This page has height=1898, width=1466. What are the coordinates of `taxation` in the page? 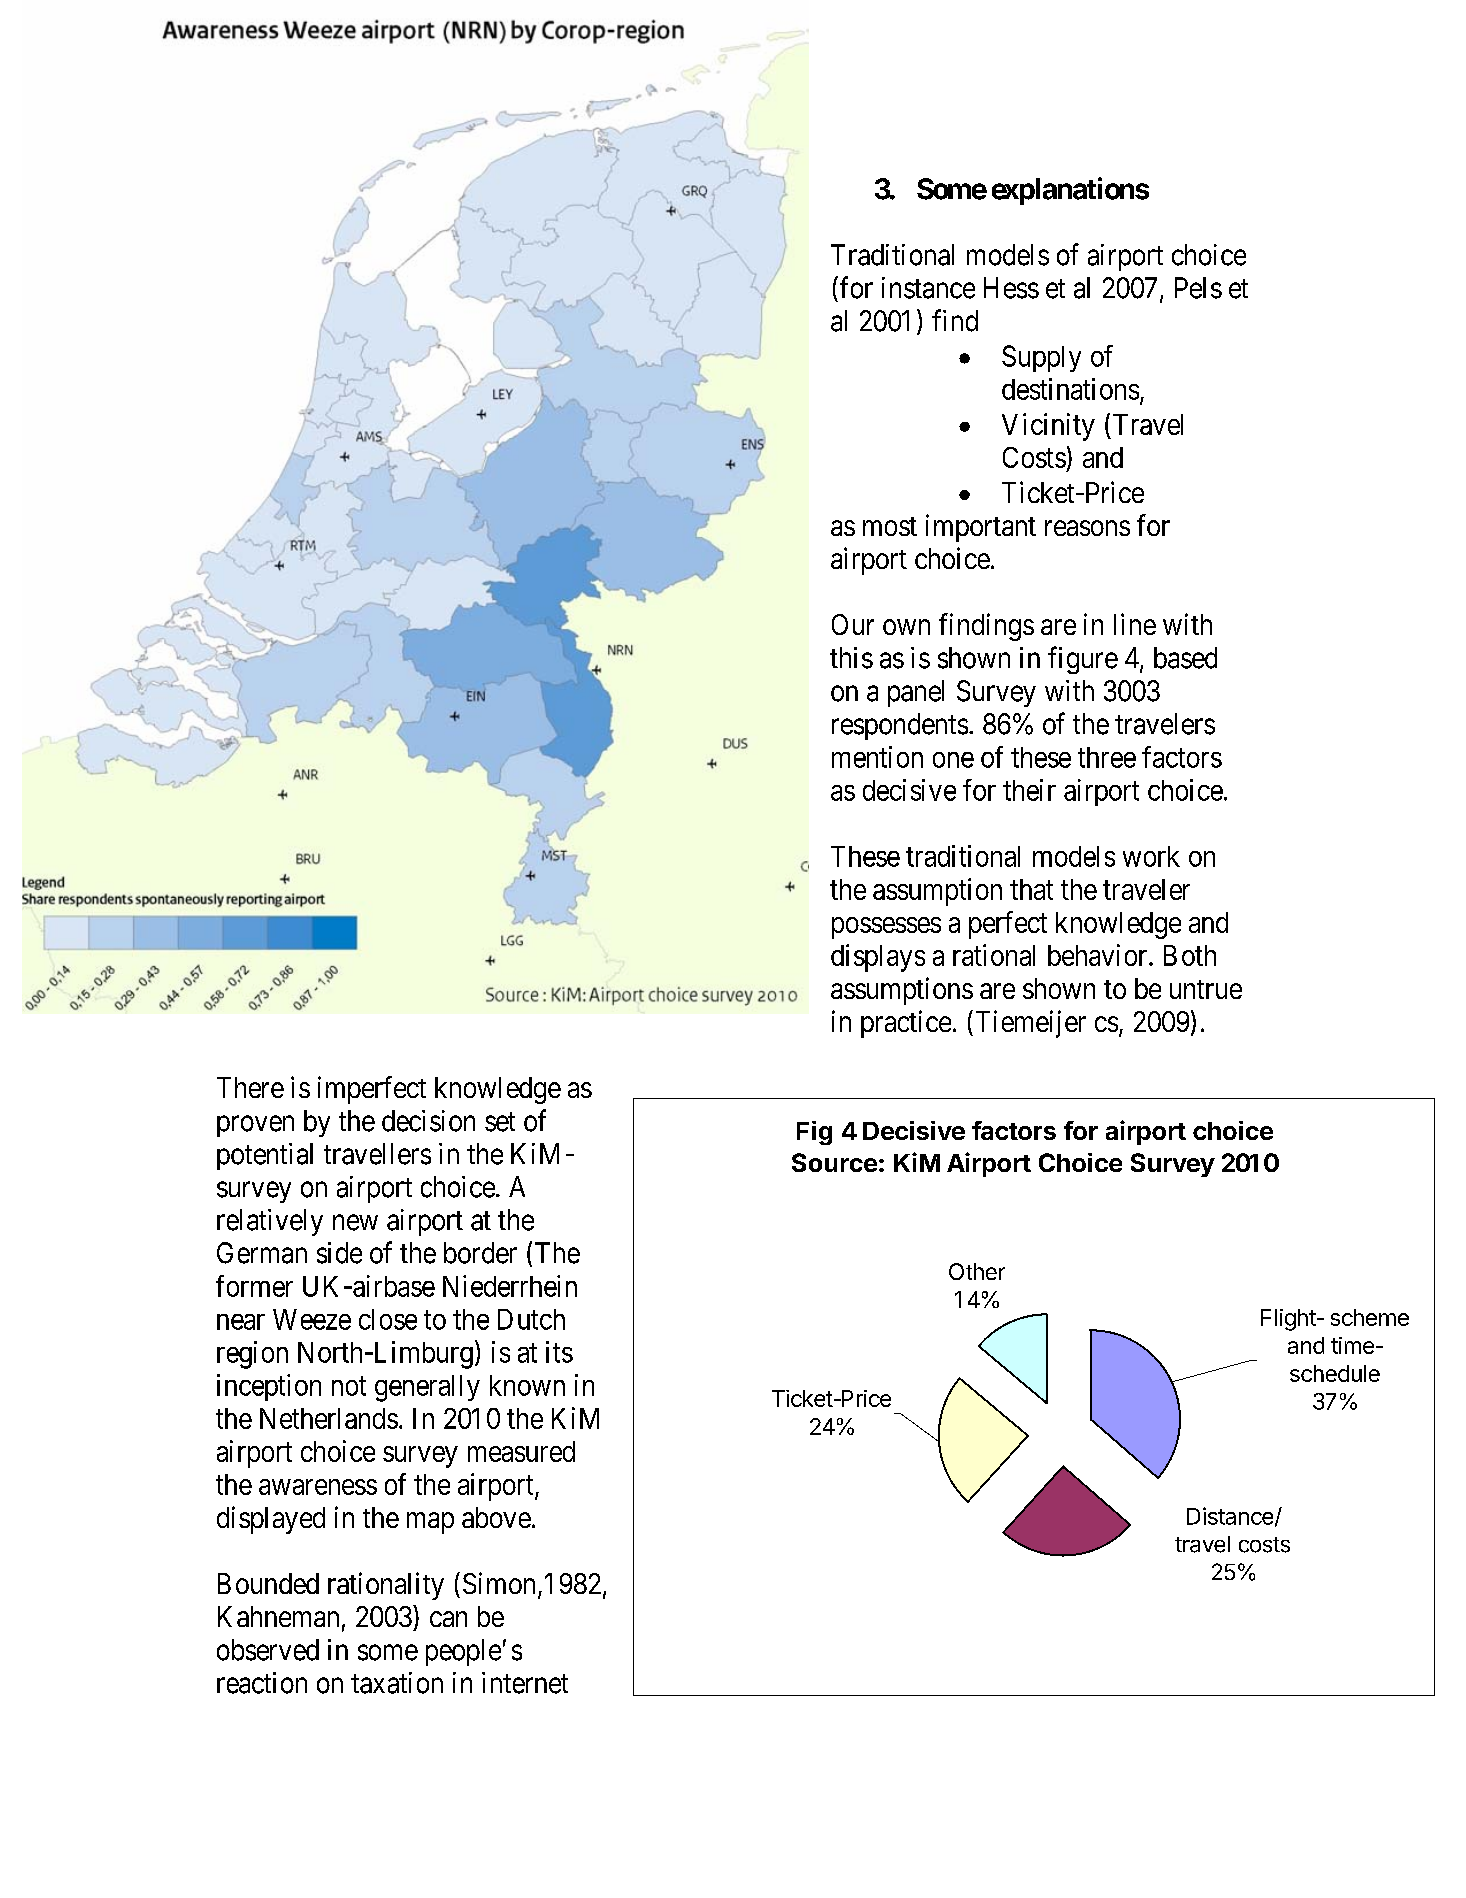 It's located at (397, 1683).
